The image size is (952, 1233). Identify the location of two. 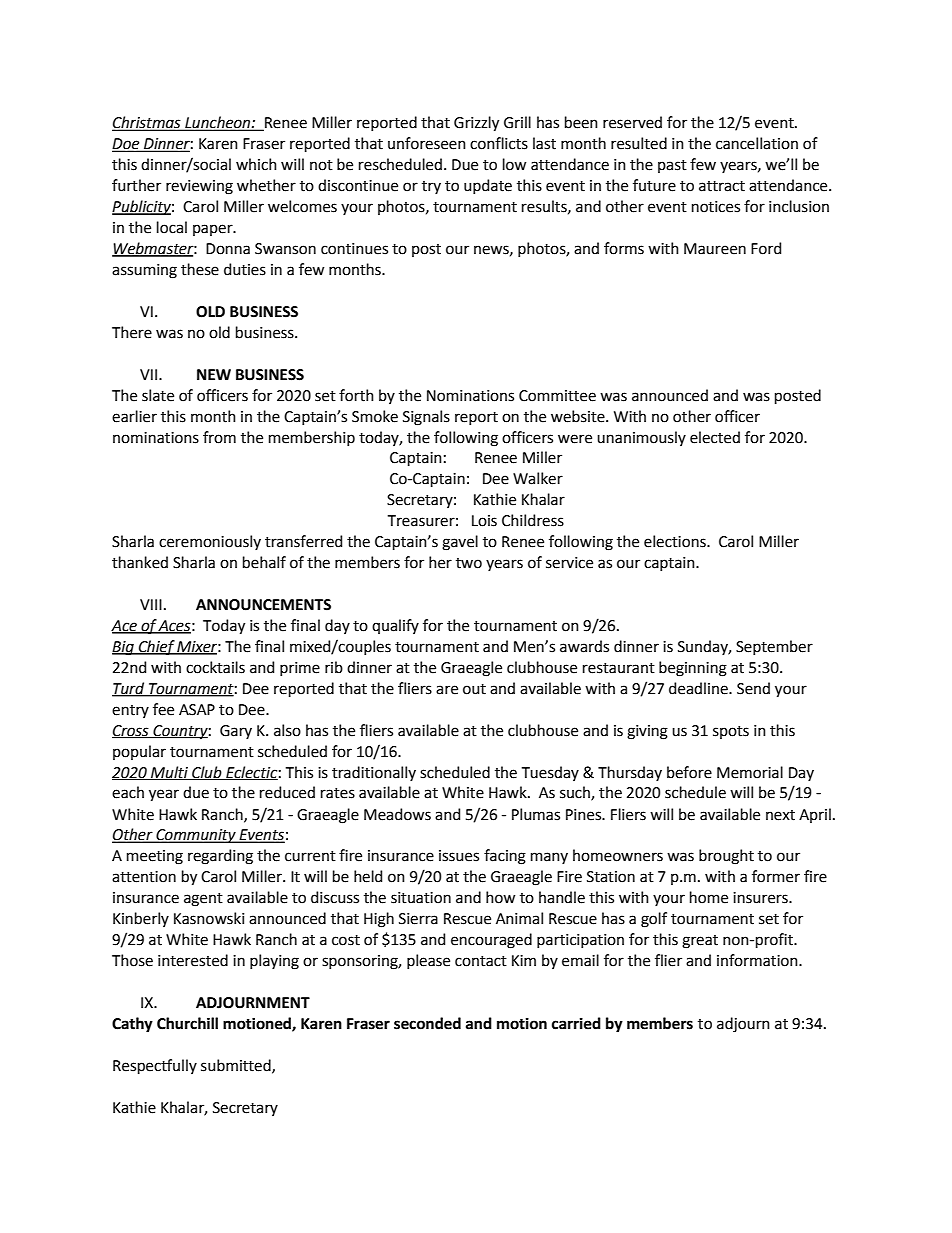
(469, 563).
